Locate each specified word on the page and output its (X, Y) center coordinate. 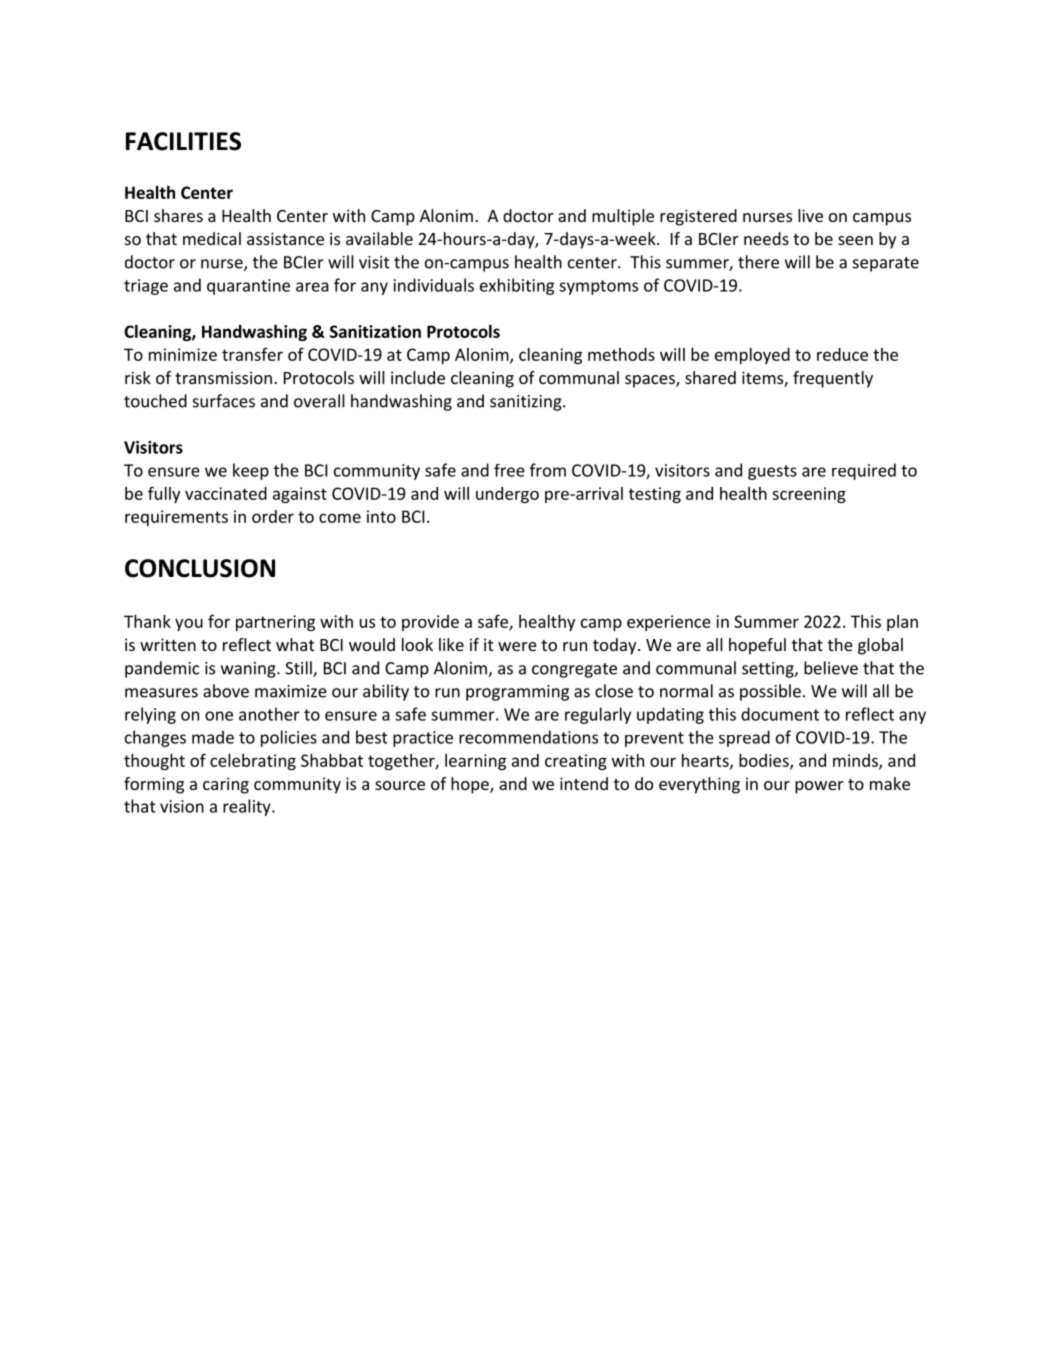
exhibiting (517, 286)
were (517, 646)
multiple (623, 217)
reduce (842, 354)
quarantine (248, 287)
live (810, 215)
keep (251, 471)
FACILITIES (183, 141)
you (189, 624)
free (509, 470)
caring (226, 785)
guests (772, 472)
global (880, 646)
